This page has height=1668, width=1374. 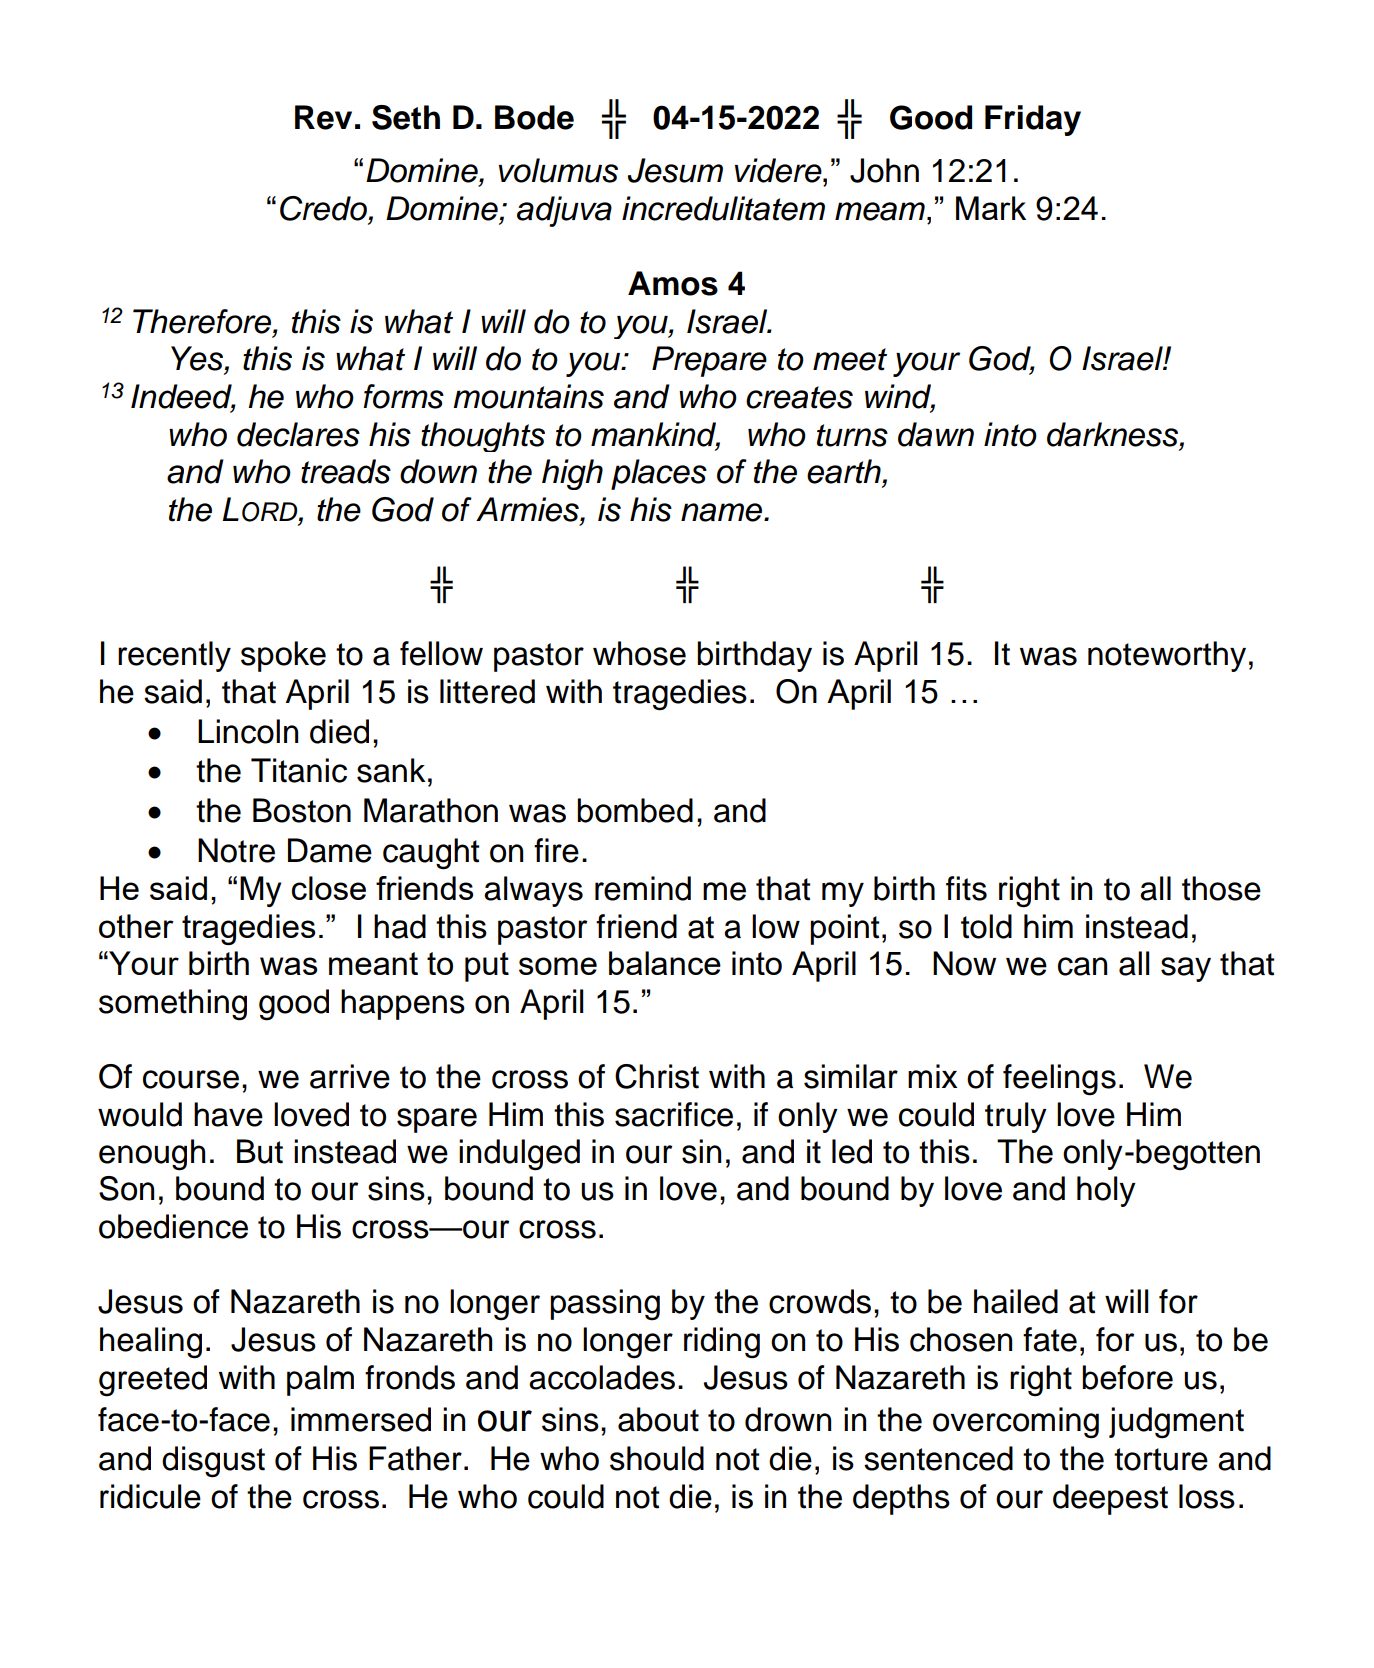 What do you see at coordinates (302, 810) in the page?
I see `Boston` at bounding box center [302, 810].
